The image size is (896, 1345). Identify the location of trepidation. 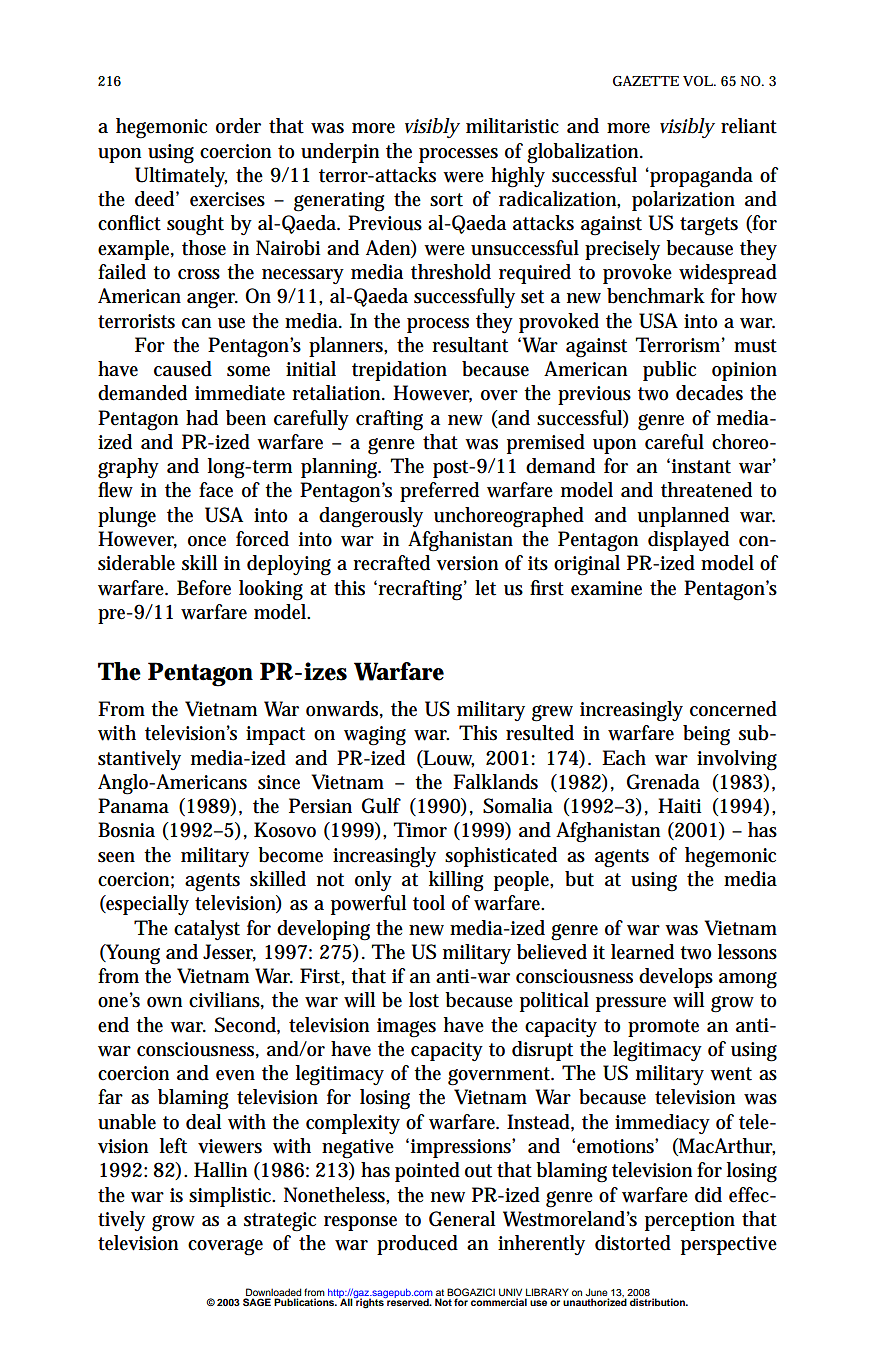
(399, 371).
